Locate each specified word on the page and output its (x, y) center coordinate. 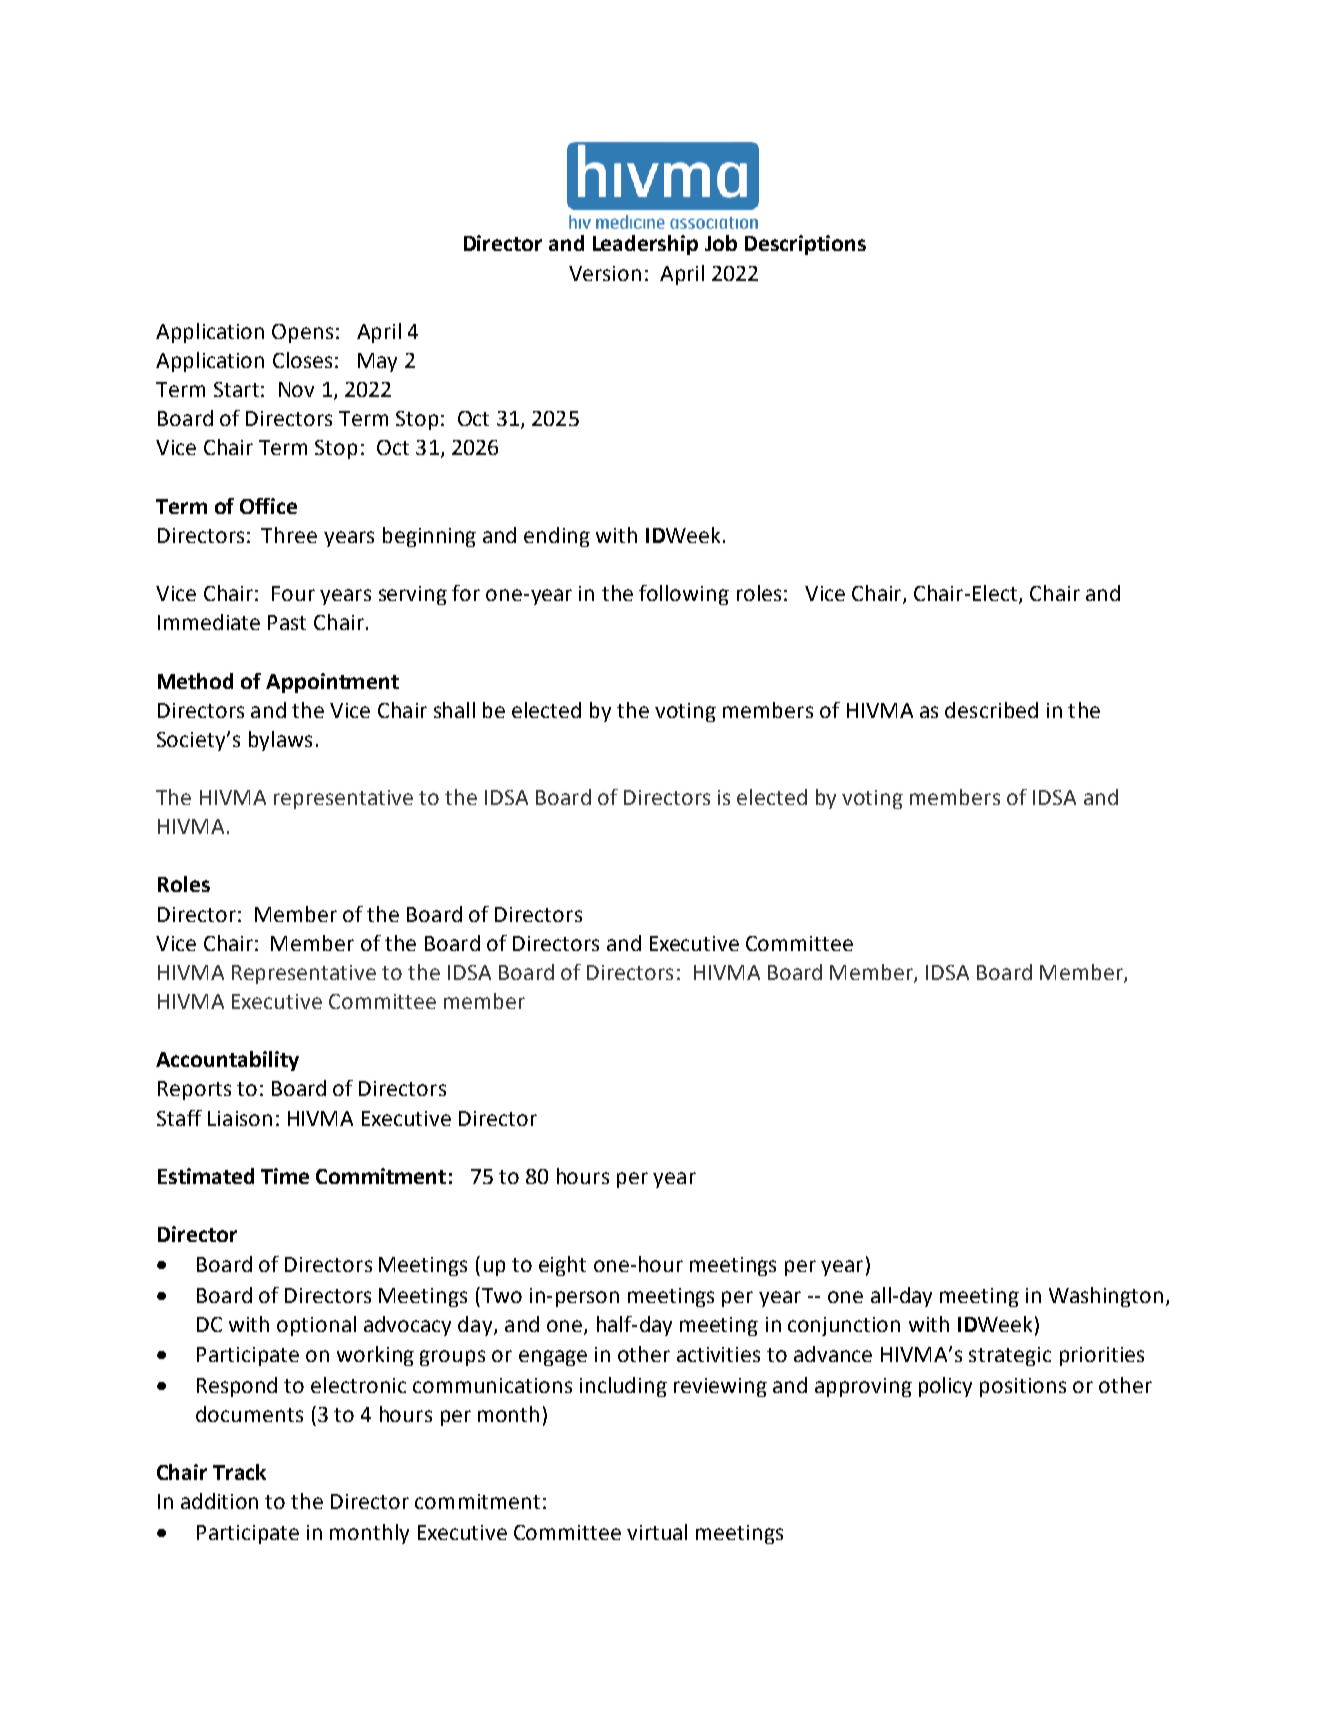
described (991, 710)
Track (239, 1472)
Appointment (332, 683)
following (684, 595)
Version (605, 273)
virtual (657, 1532)
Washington (1106, 1297)
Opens (302, 333)
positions (1023, 1387)
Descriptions (805, 245)
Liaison (240, 1118)
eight (562, 1266)
